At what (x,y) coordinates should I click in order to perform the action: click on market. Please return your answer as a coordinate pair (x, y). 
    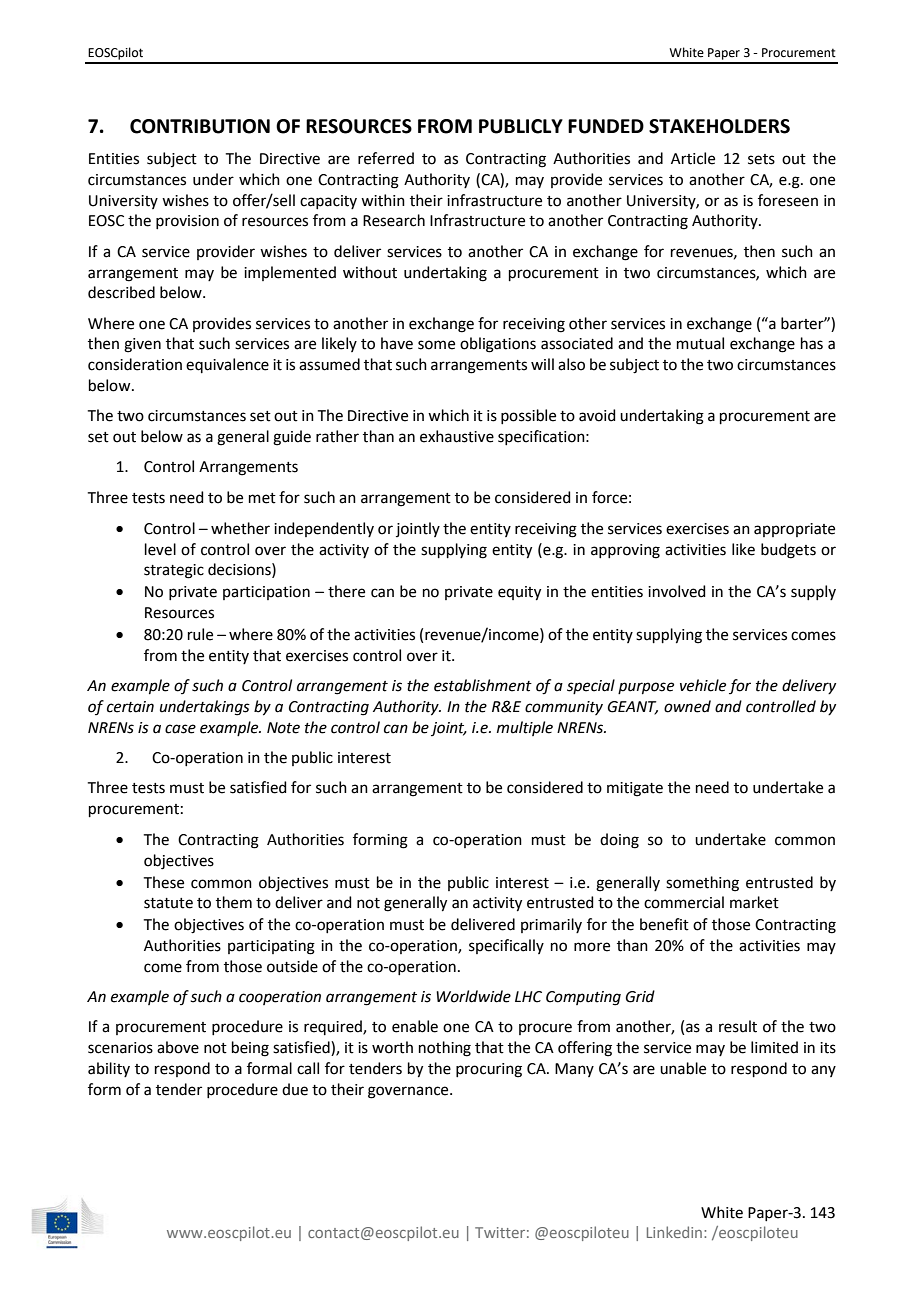
    Looking at the image, I should click on (754, 902).
